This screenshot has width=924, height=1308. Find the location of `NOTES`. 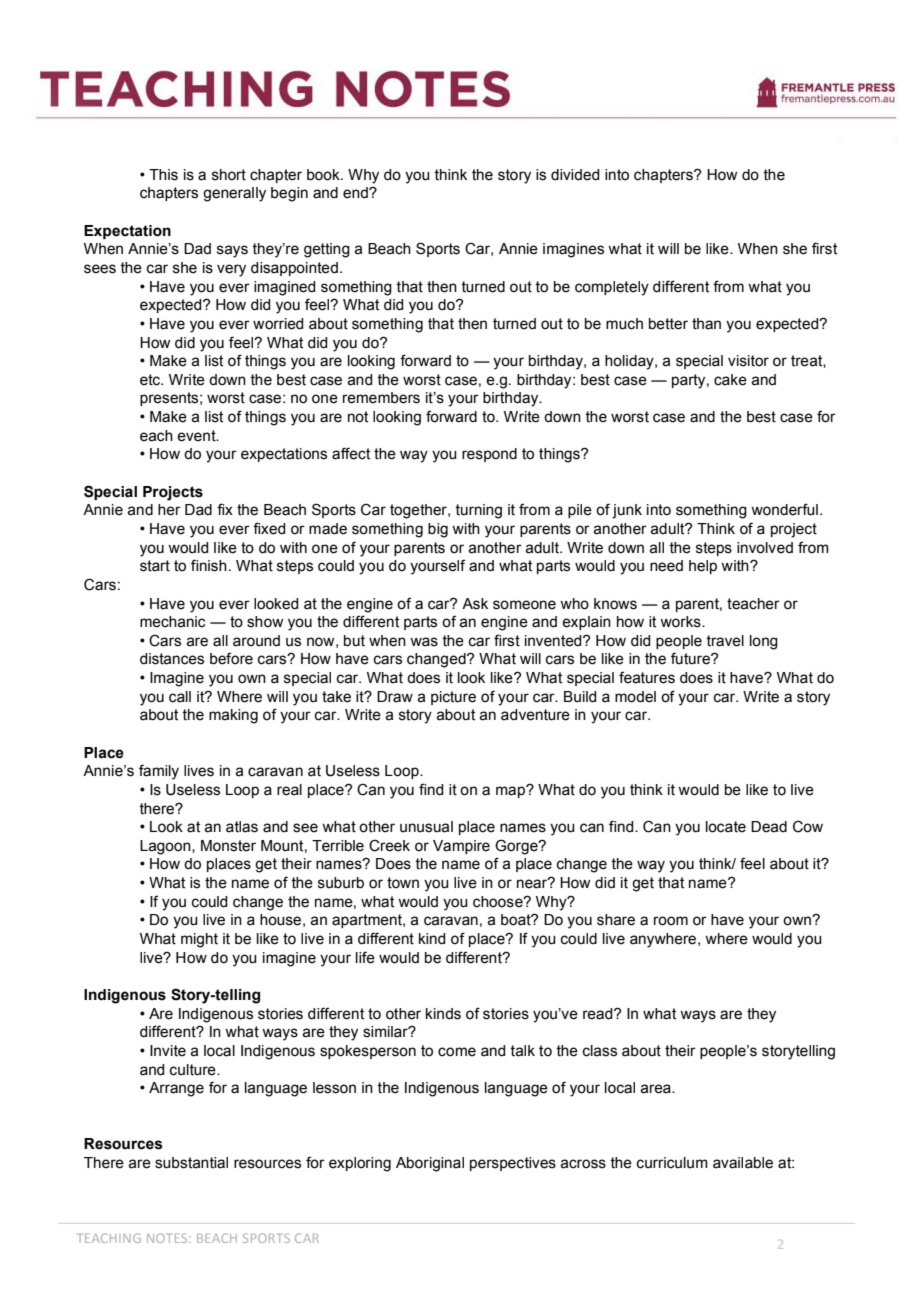

NOTES is located at coordinates (168, 1238).
